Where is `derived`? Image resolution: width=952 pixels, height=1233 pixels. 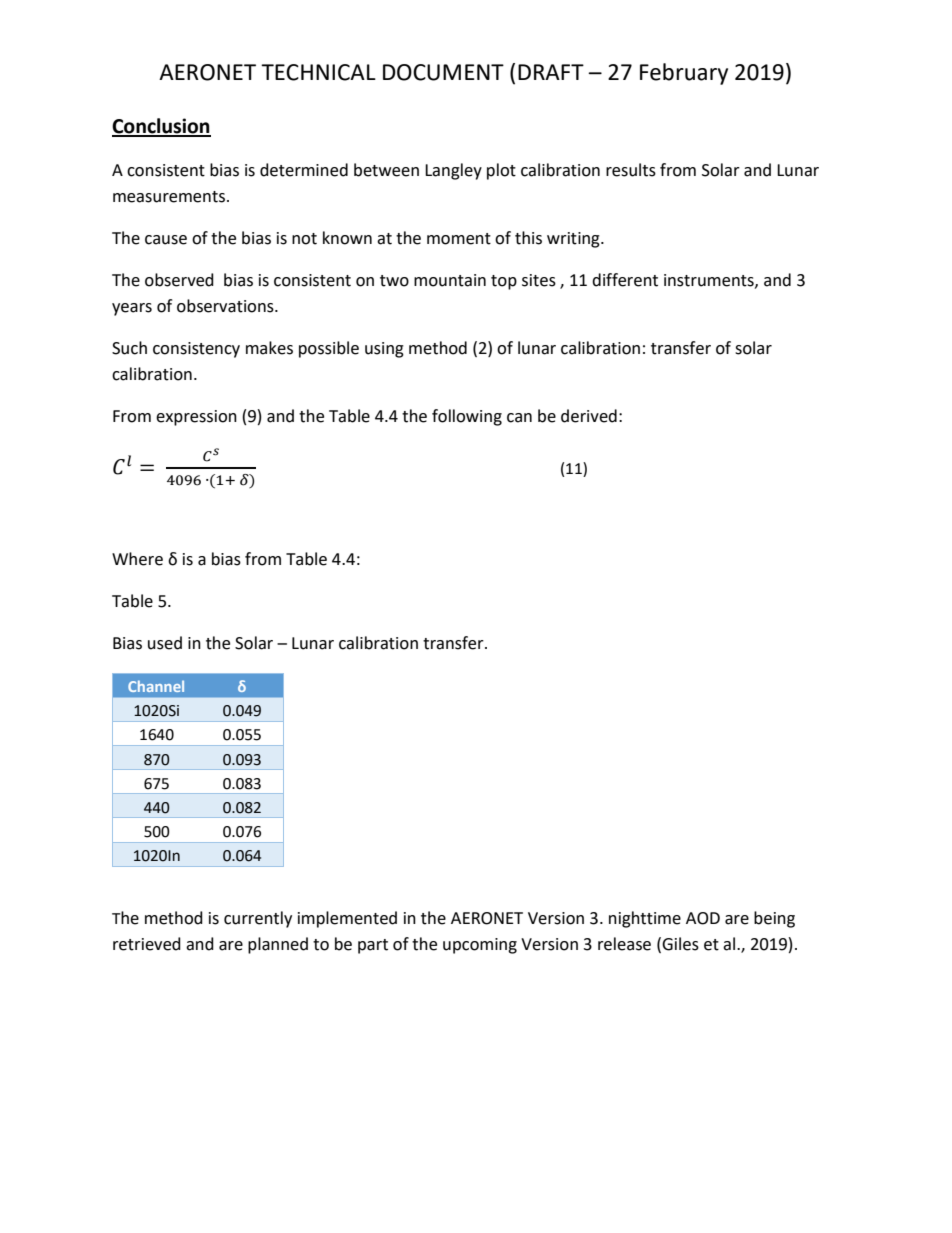 derived is located at coordinates (589, 416).
